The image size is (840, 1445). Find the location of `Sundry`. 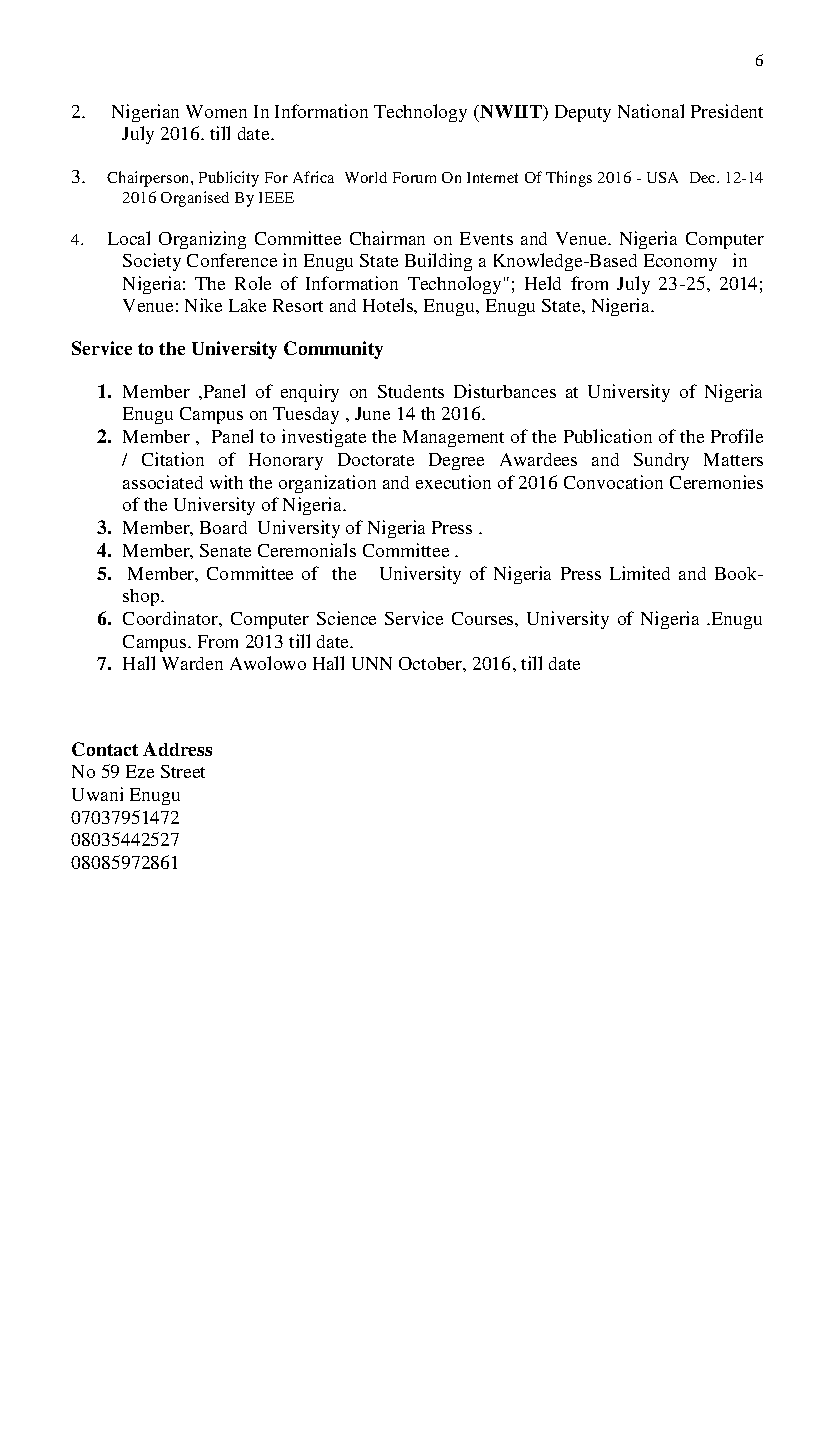

Sundry is located at coordinates (661, 461).
